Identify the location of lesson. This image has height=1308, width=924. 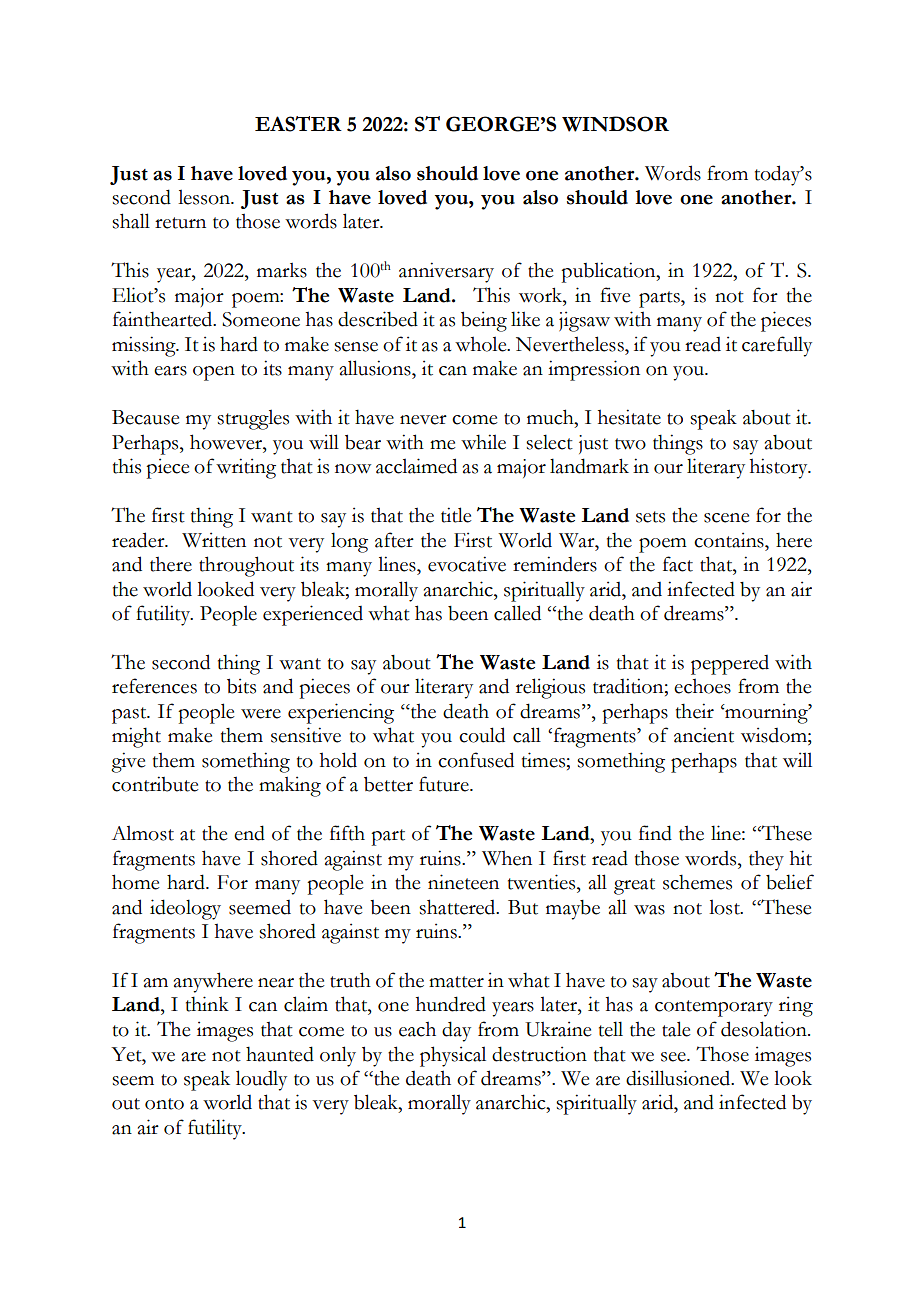
(205, 197).
